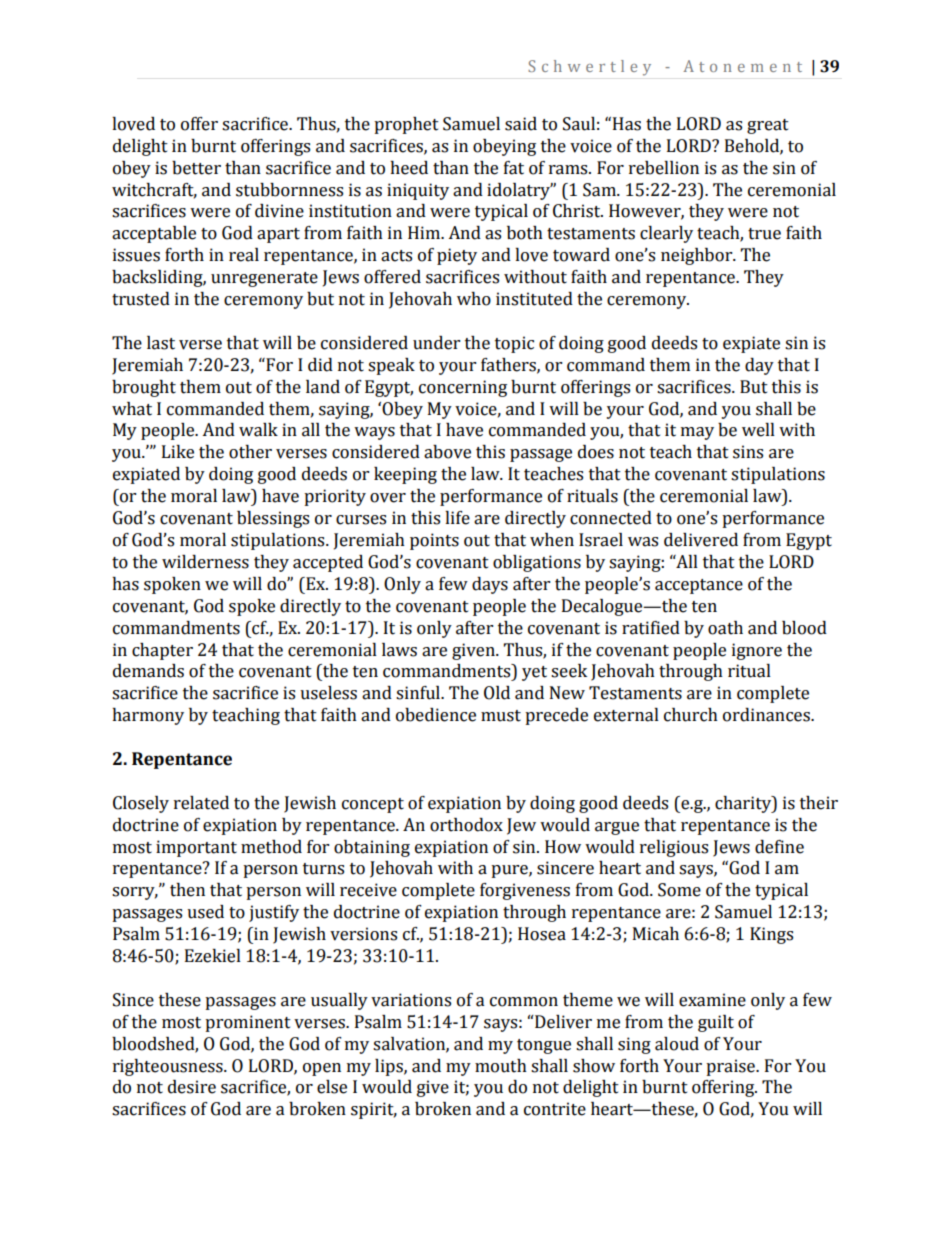  Describe the element at coordinates (162, 651) in the document. I see `chapter` at that location.
